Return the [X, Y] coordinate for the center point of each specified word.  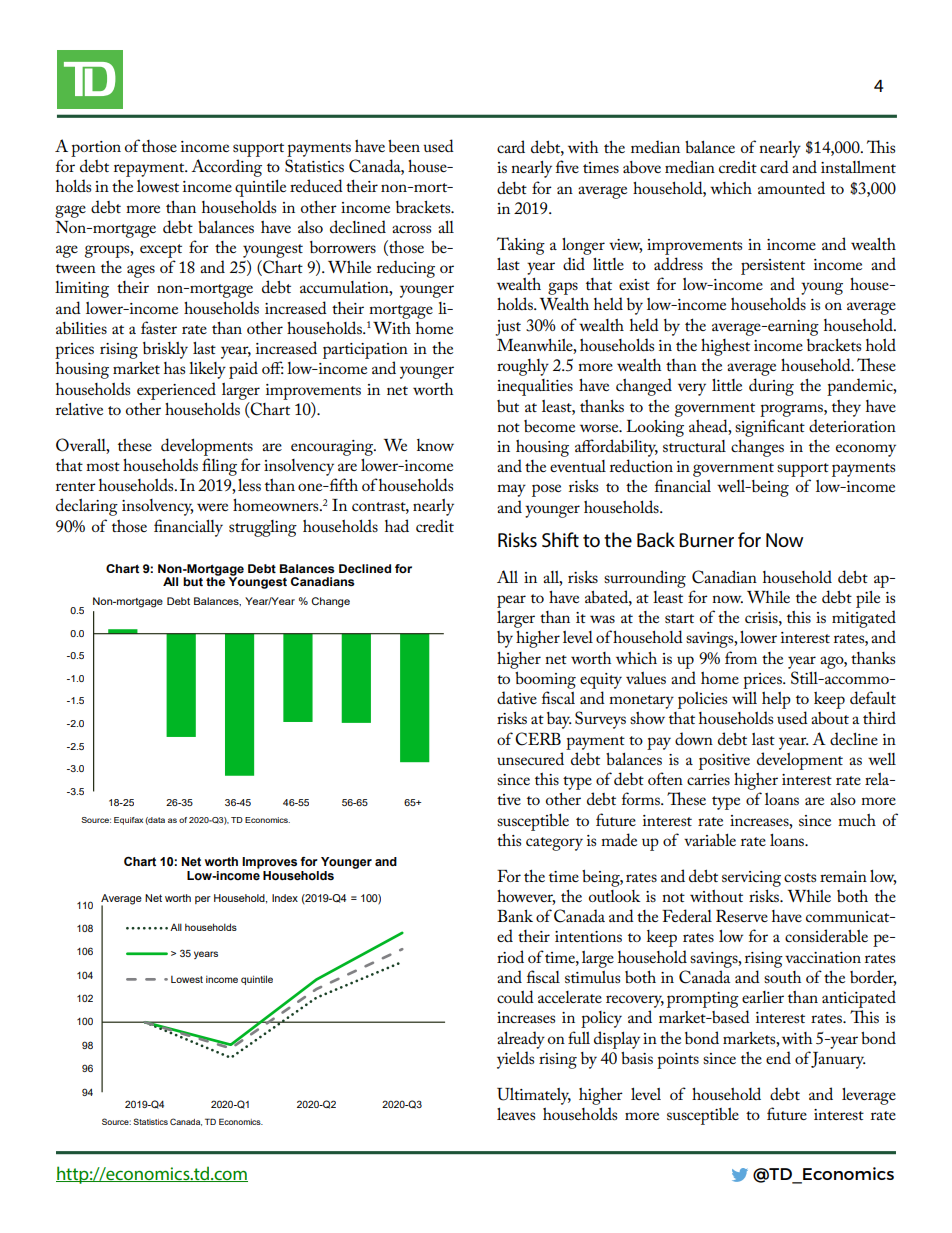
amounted [791, 187]
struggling [263, 528]
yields [515, 1060]
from [741, 657]
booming [545, 680]
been [404, 146]
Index [285, 898]
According [226, 168]
